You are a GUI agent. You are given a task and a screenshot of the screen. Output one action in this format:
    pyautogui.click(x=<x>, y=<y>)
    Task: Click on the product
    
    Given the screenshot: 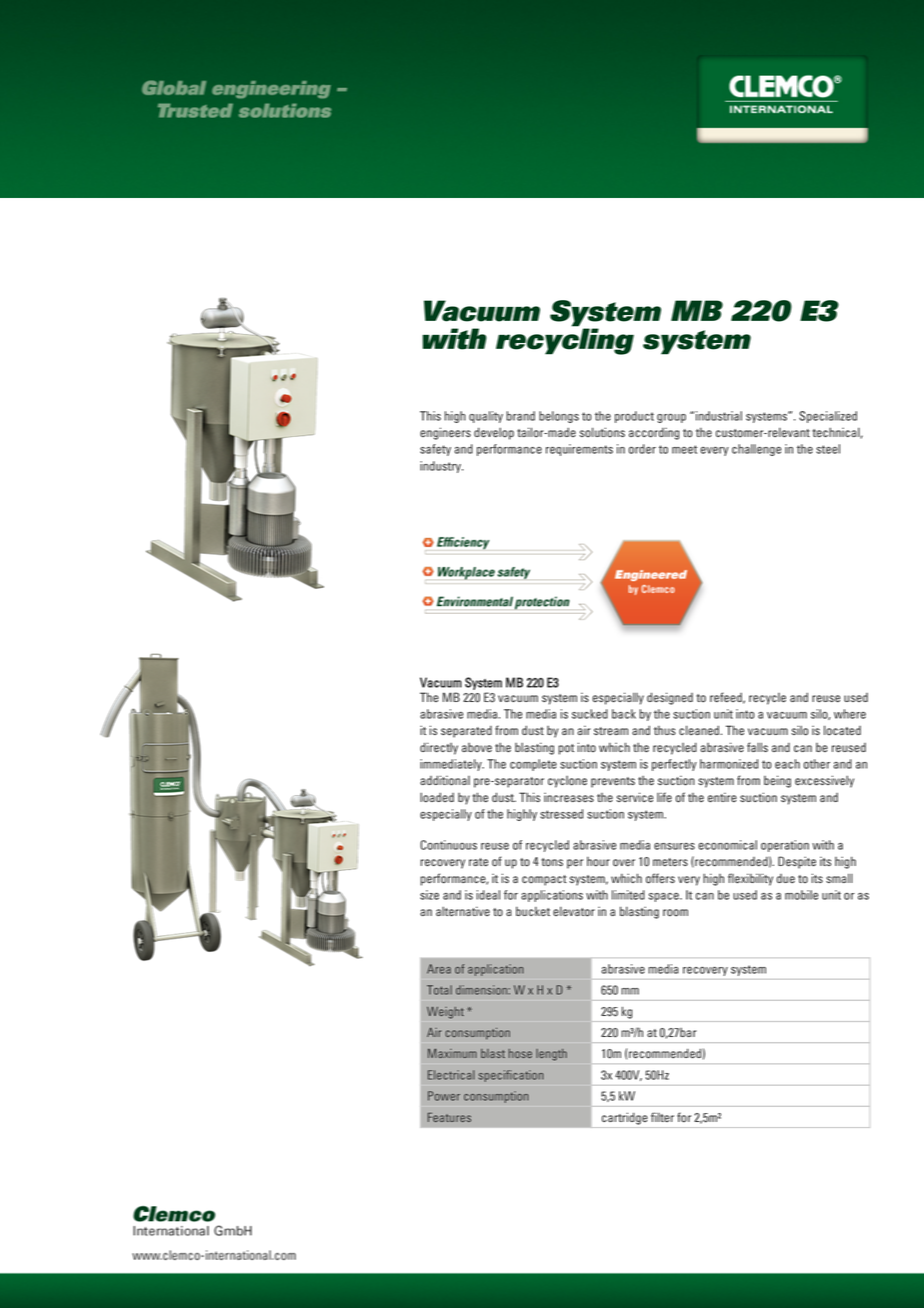 What is the action you would take?
    pyautogui.click(x=634, y=417)
